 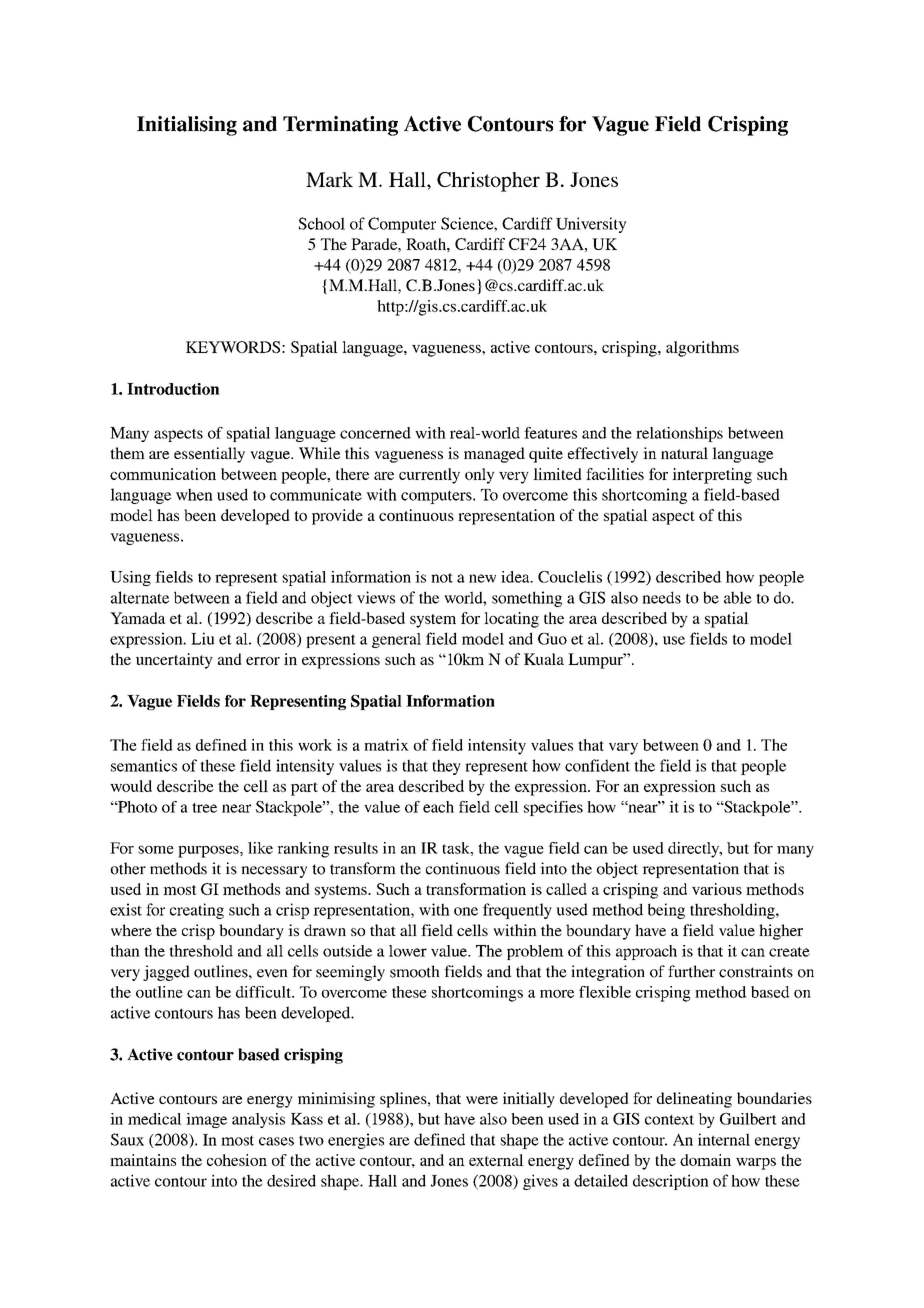 I want to click on domain, so click(x=705, y=1160).
